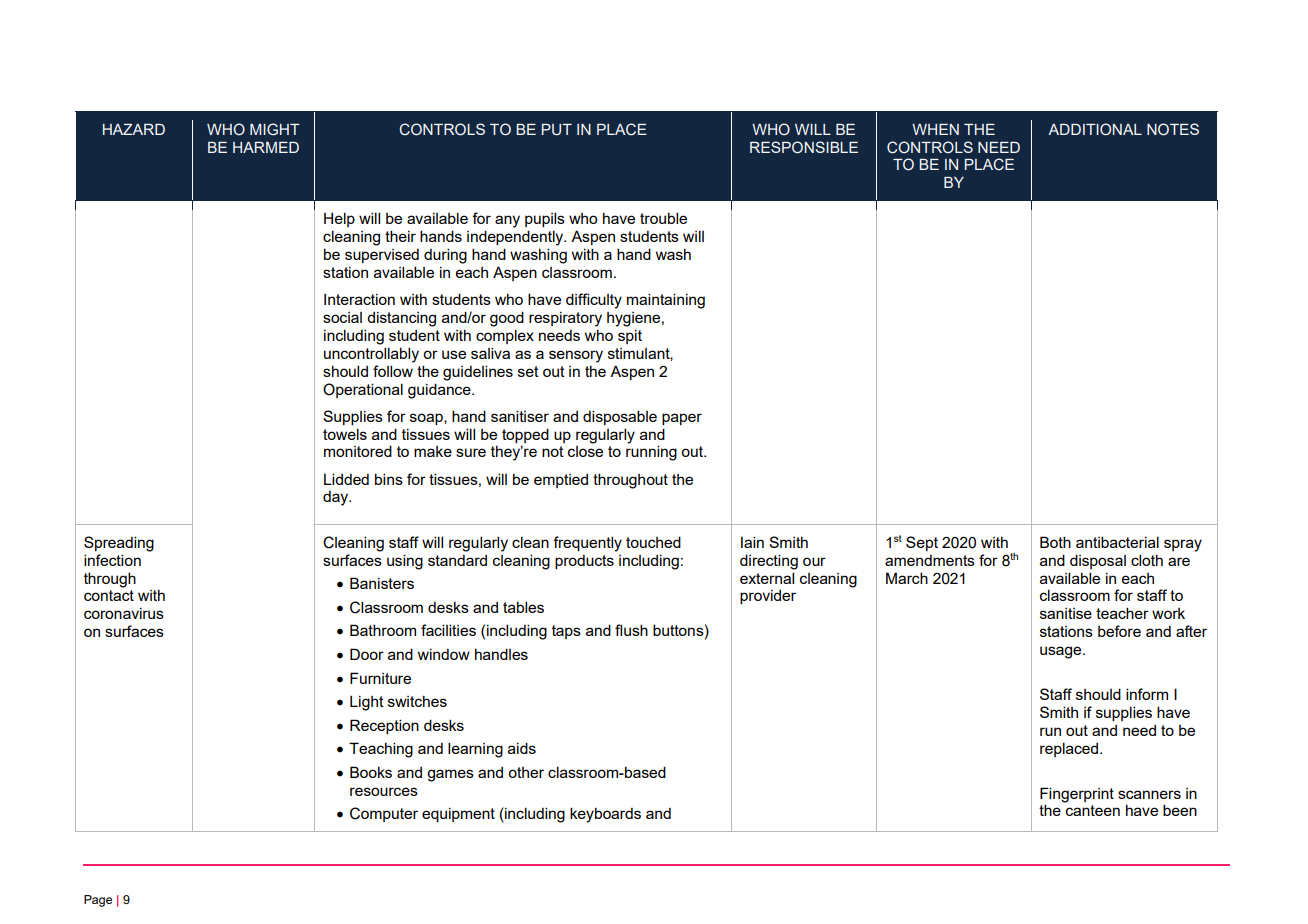 The height and width of the screenshot is (924, 1308). Describe the element at coordinates (266, 147) in the screenshot. I see `HARMED` at that location.
